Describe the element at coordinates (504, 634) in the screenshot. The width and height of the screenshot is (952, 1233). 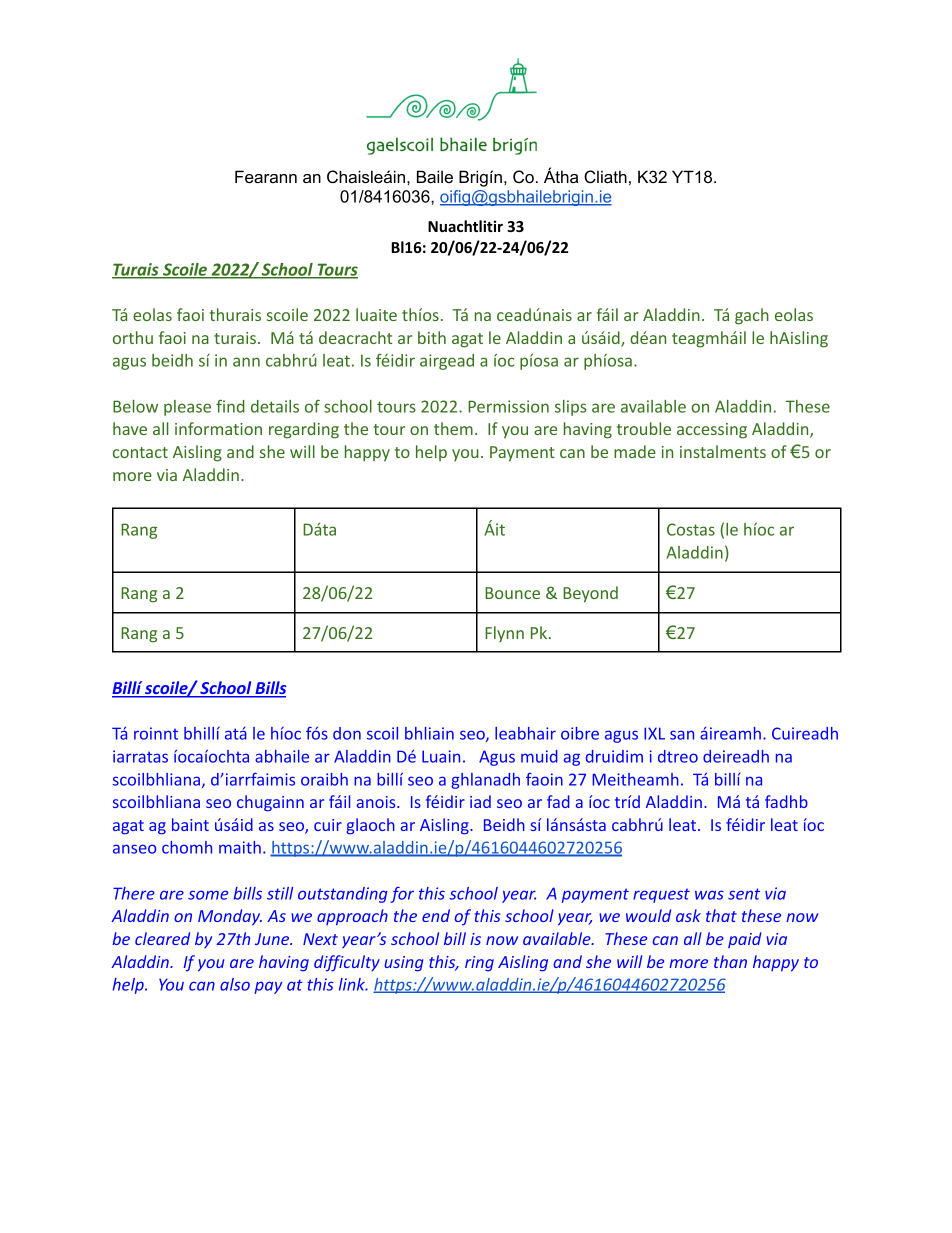
I see `Flynn` at that location.
